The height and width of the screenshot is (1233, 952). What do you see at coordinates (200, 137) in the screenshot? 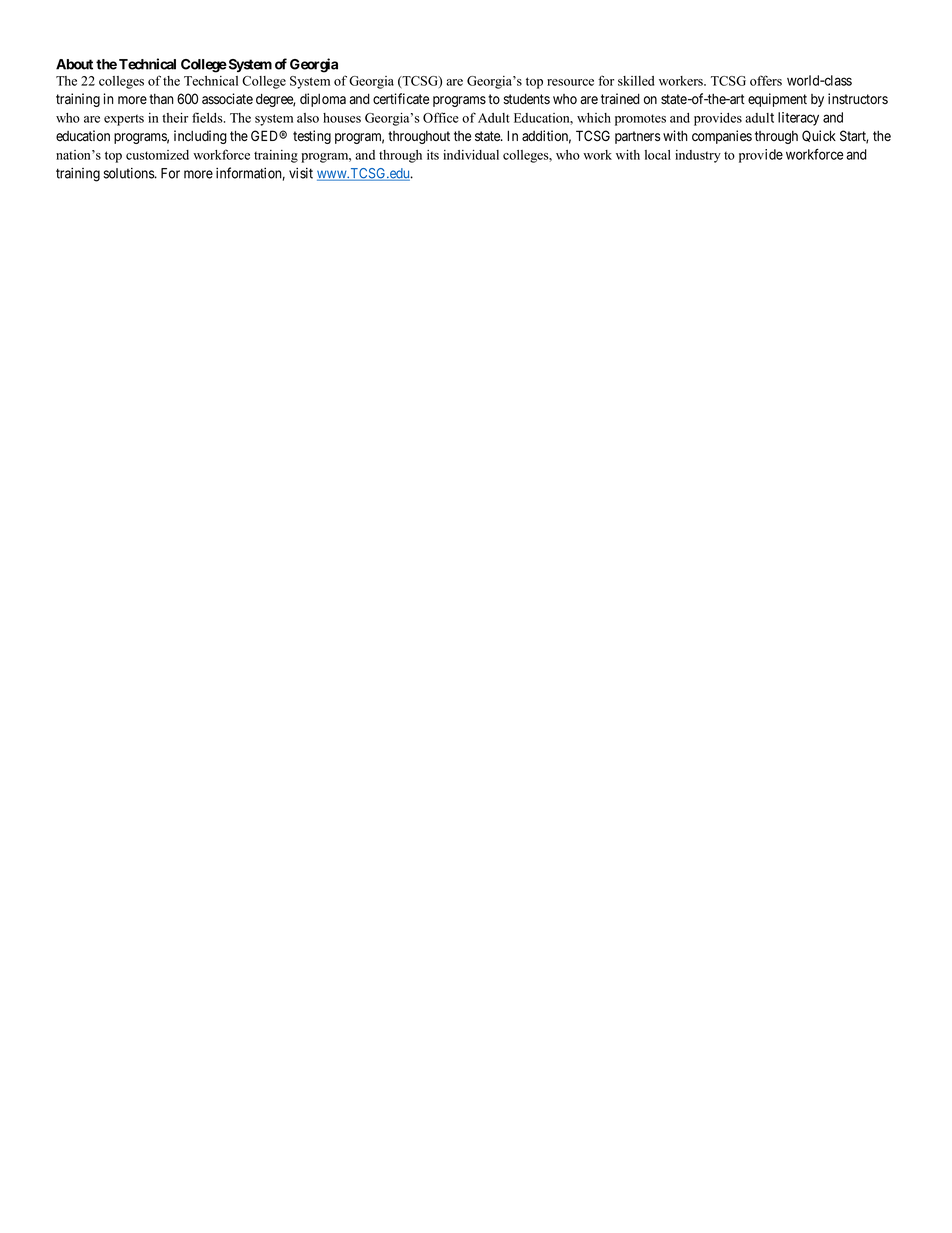
I see `including` at bounding box center [200, 137].
